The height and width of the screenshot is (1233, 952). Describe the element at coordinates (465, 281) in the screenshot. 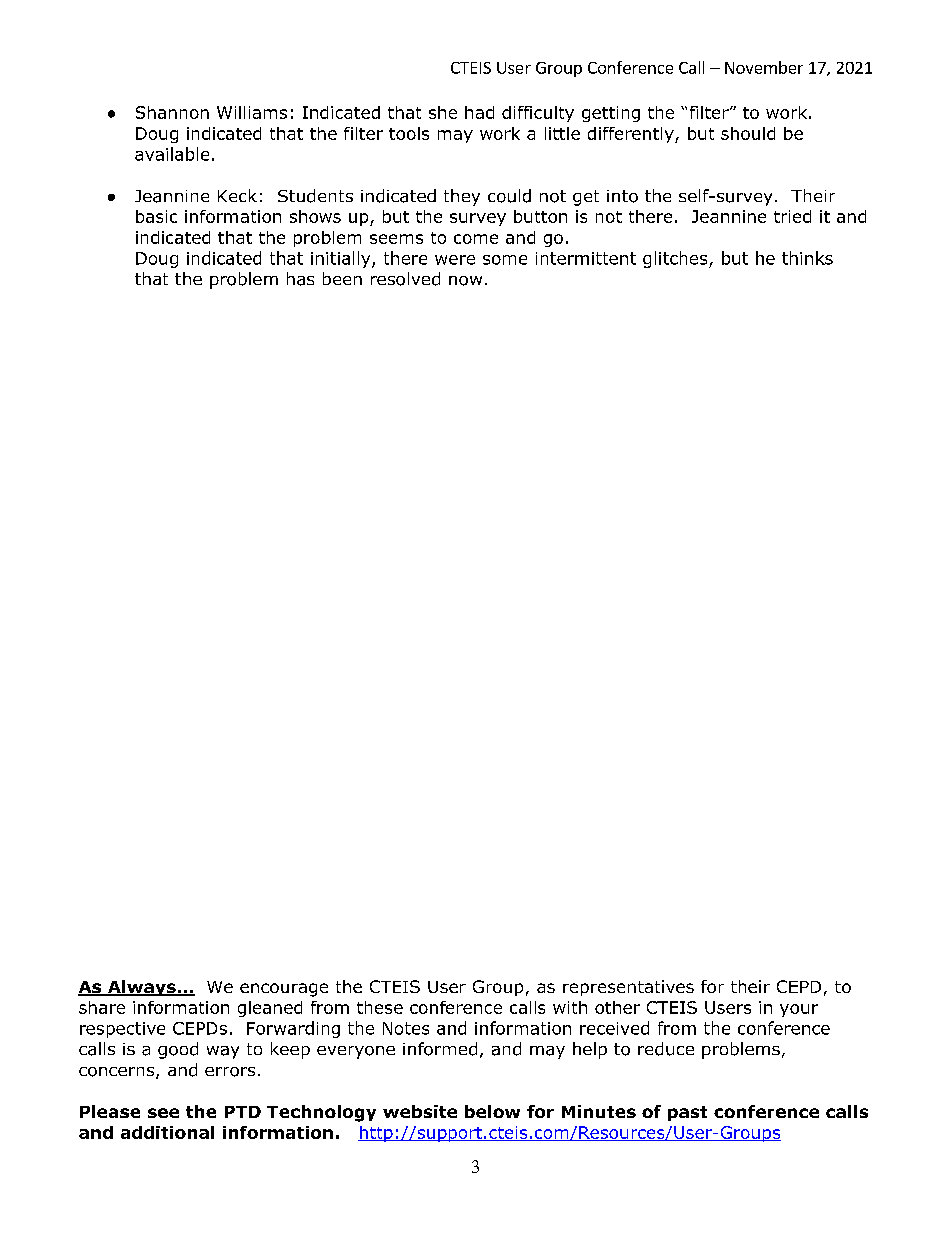

I see `now` at that location.
